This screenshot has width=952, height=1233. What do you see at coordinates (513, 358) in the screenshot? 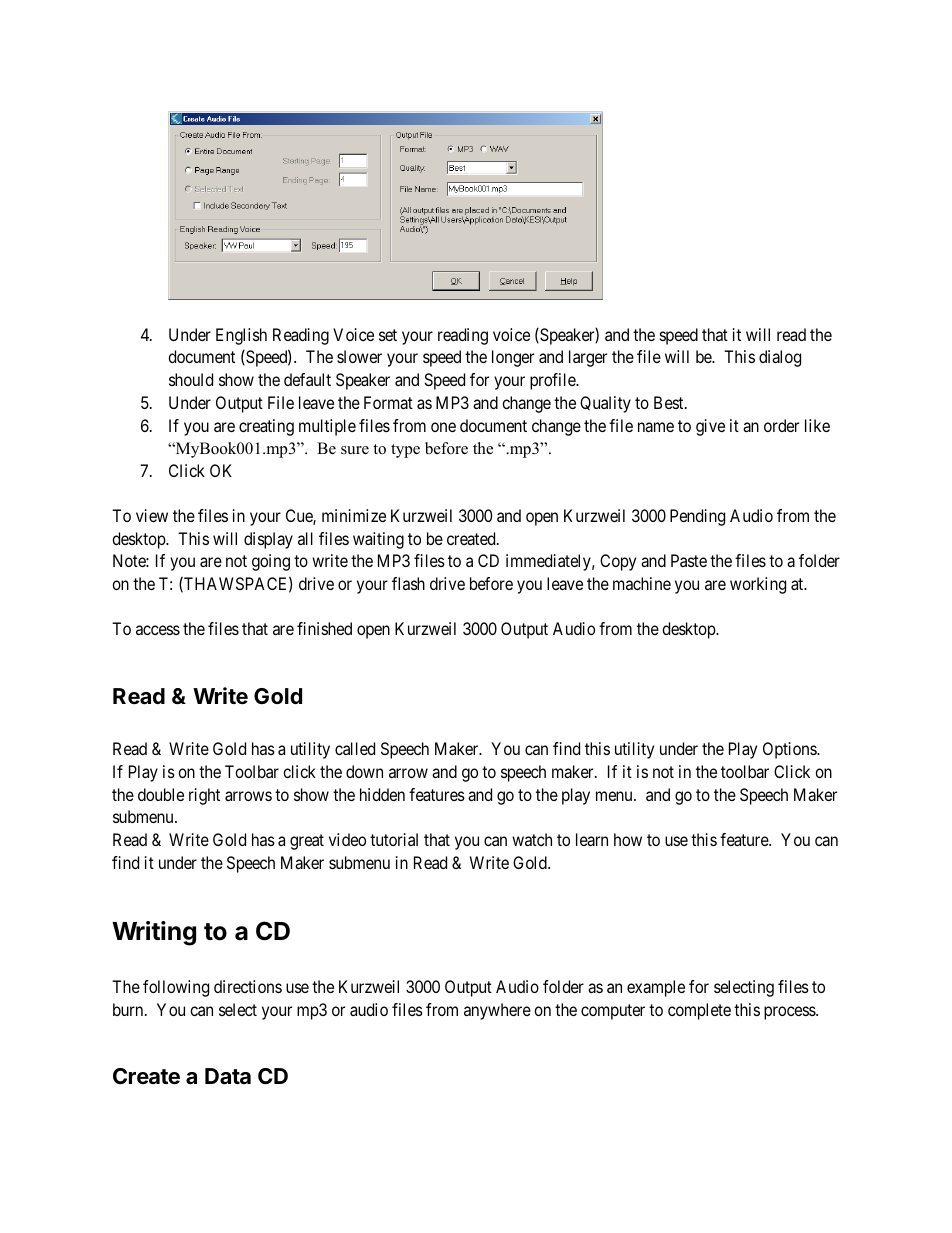
I see `longer` at bounding box center [513, 358].
